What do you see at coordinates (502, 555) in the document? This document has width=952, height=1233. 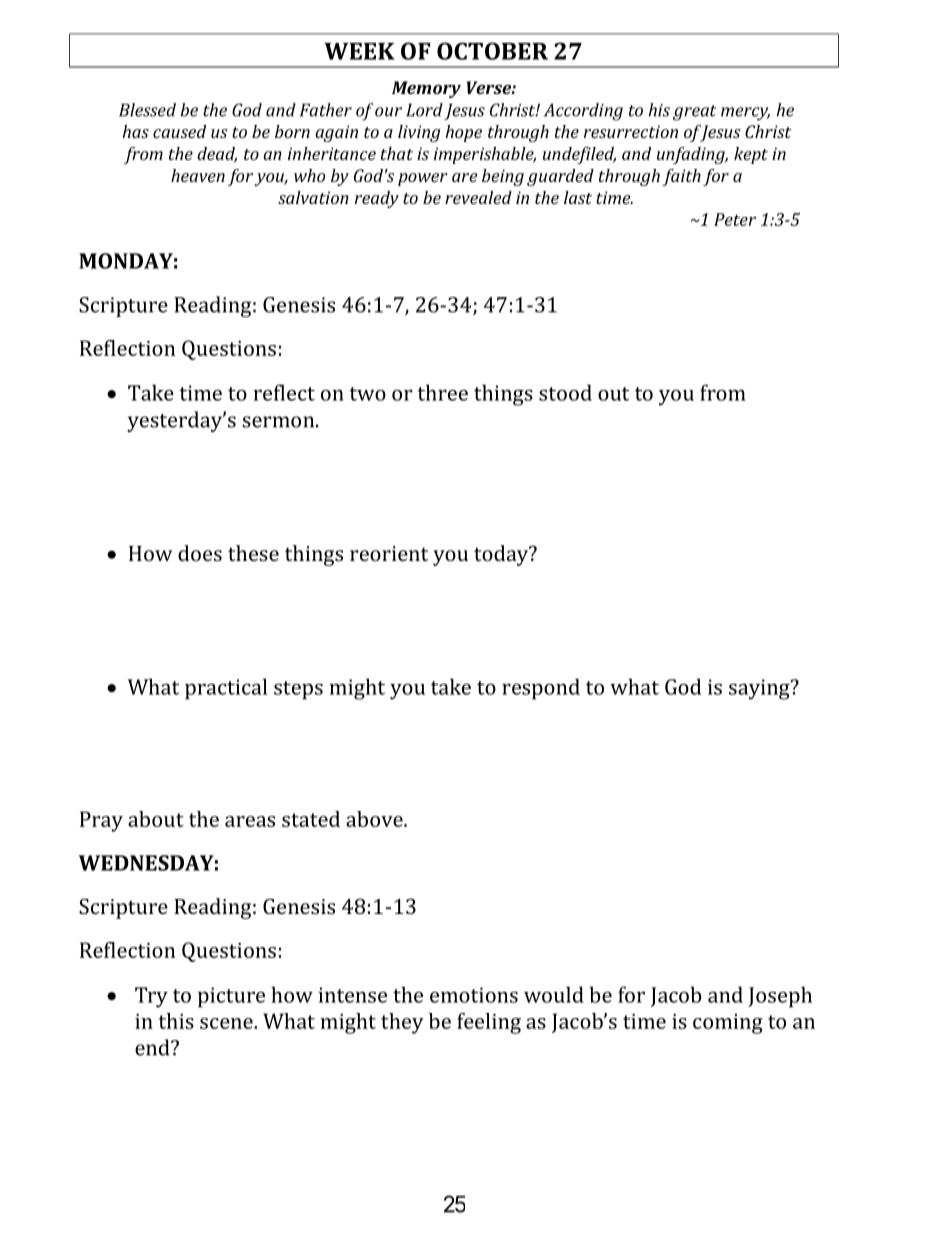 I see `today` at bounding box center [502, 555].
